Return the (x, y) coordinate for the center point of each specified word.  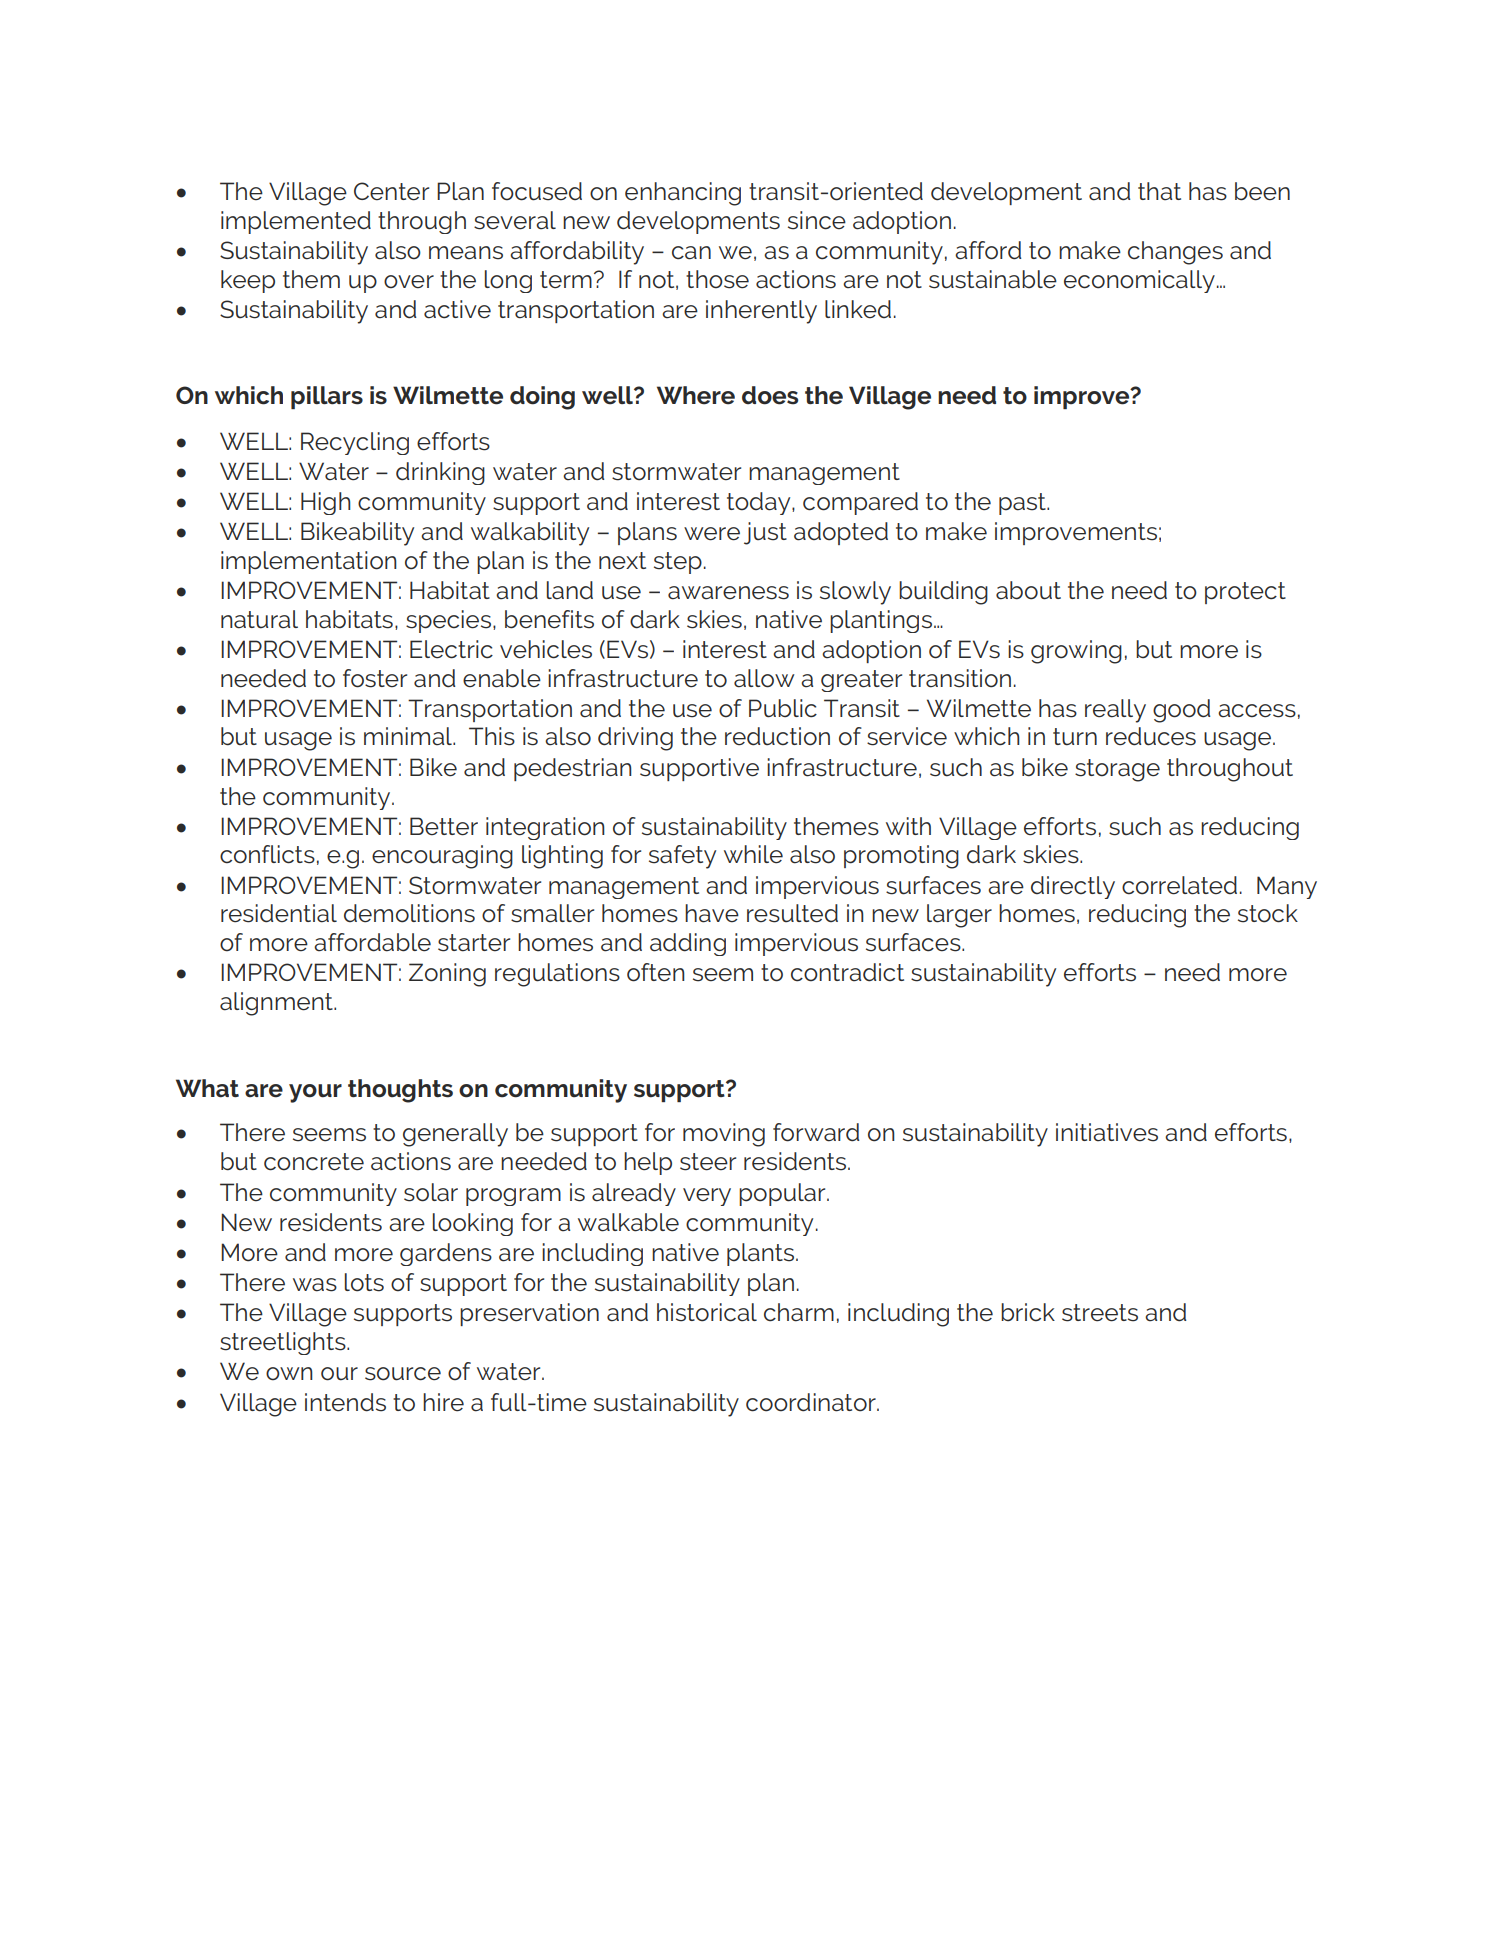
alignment (277, 1004)
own (289, 1374)
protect (1245, 593)
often (656, 972)
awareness (728, 593)
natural (259, 619)
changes (1175, 253)
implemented (296, 222)
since (817, 220)
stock (1268, 913)
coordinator (812, 1402)
